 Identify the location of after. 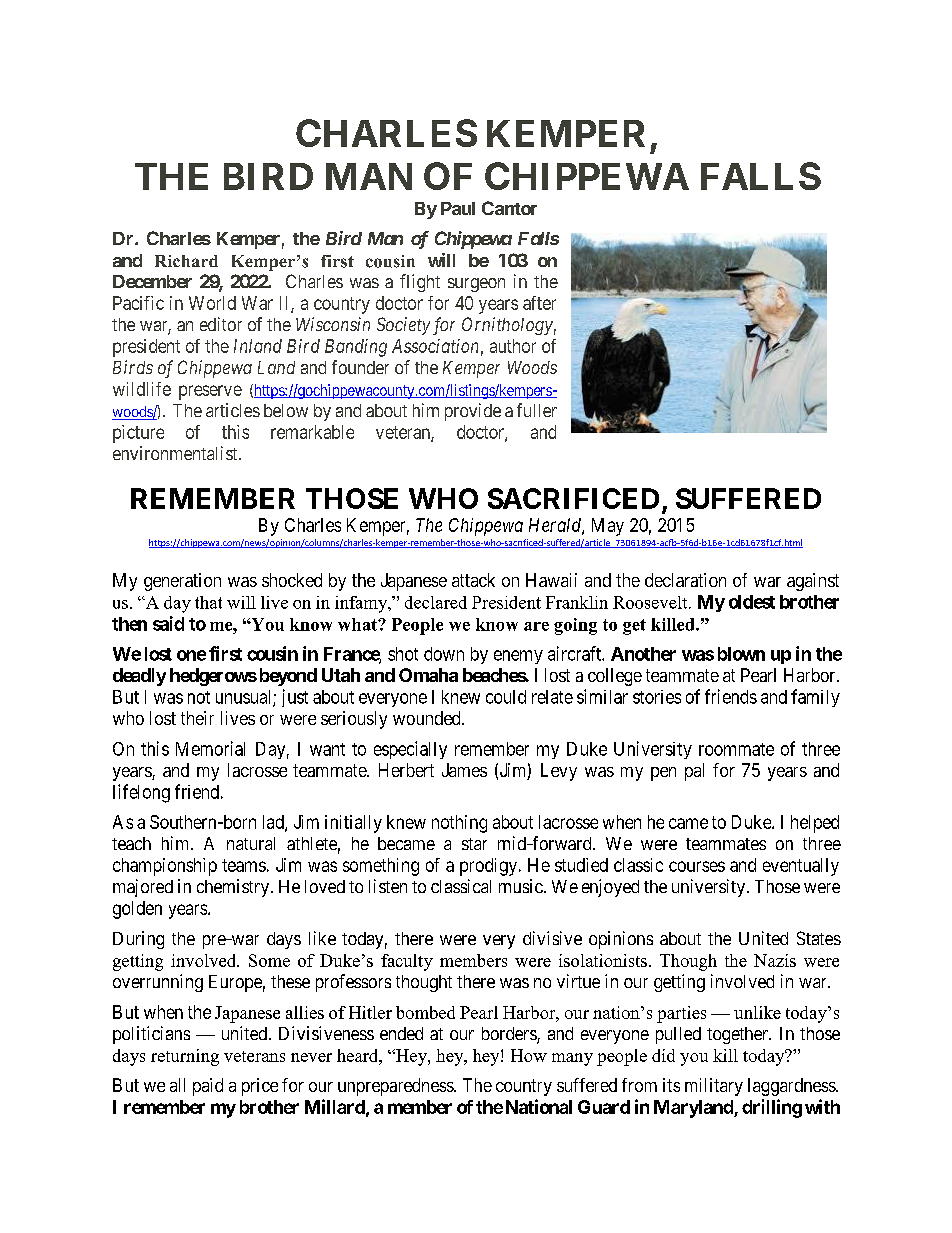
(539, 303).
